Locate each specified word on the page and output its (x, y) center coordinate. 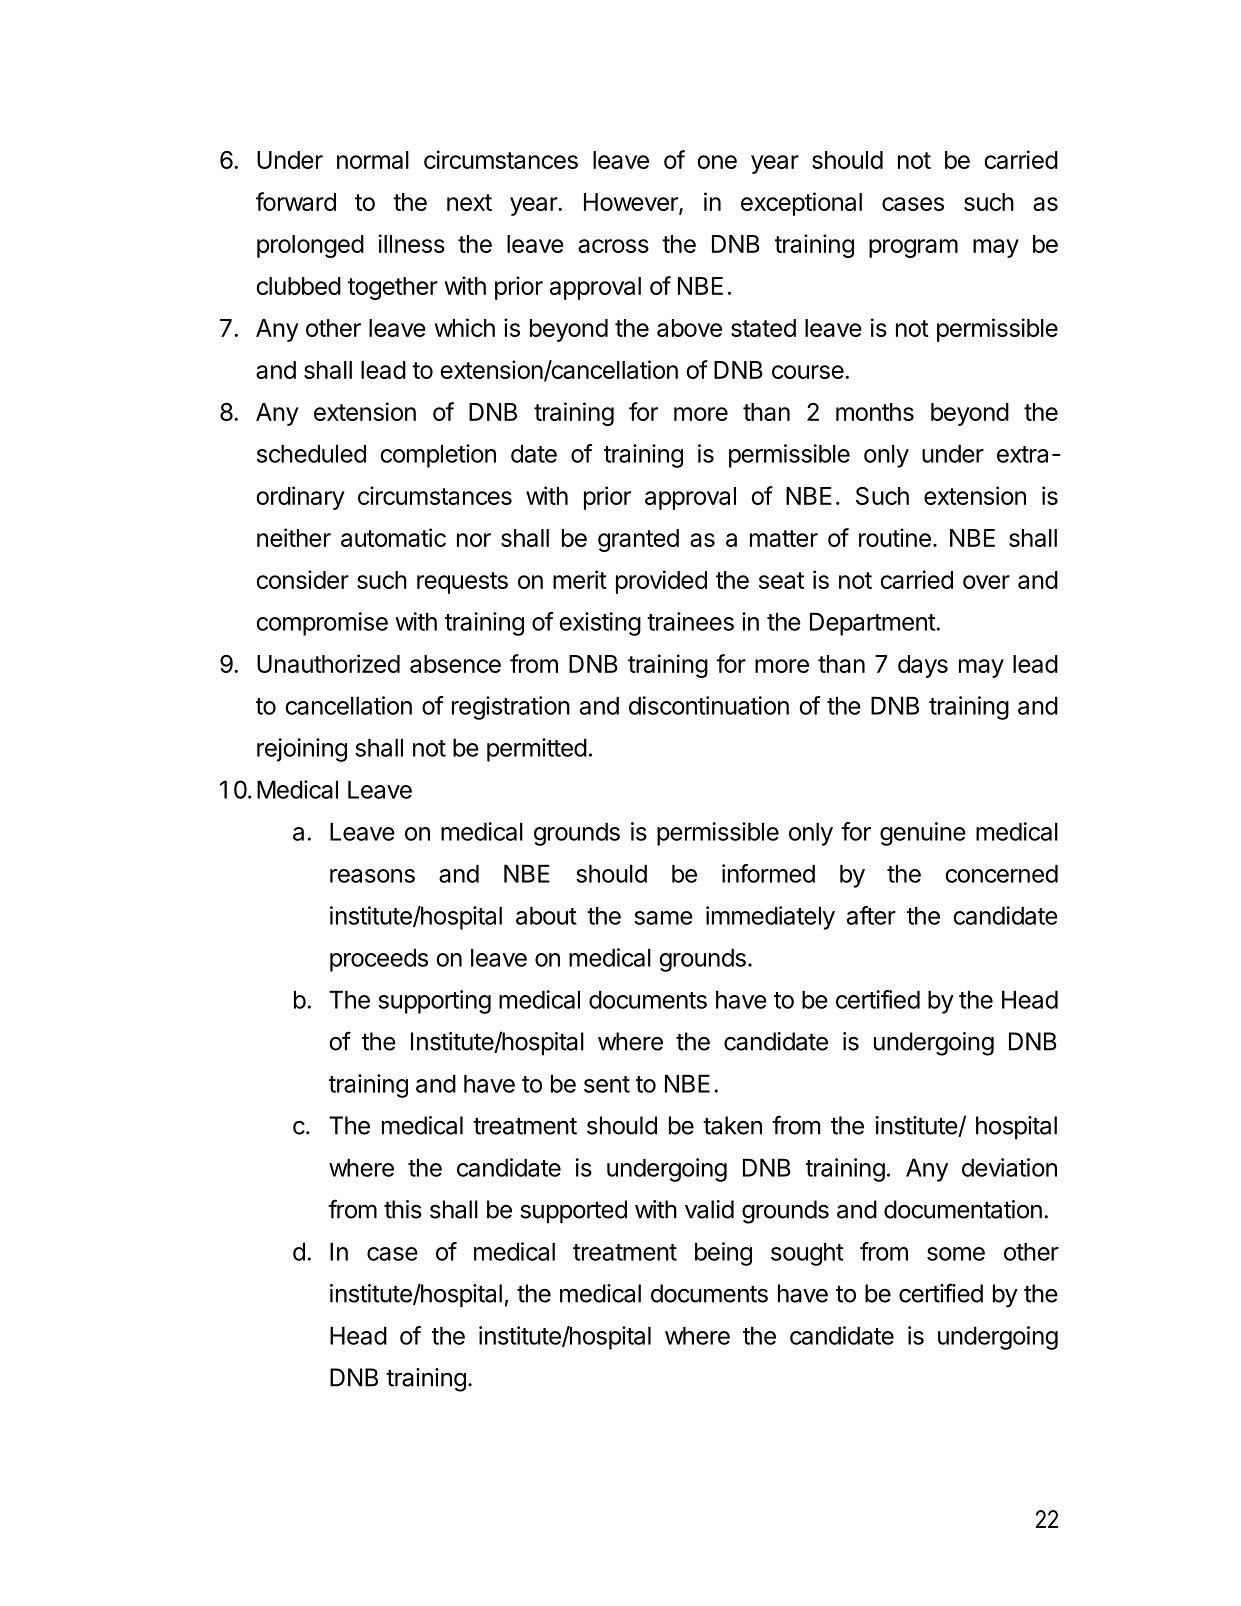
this (403, 1209)
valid (709, 1209)
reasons (372, 876)
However (632, 203)
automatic (393, 537)
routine (895, 537)
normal (373, 160)
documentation (963, 1209)
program (913, 248)
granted (638, 540)
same (663, 918)
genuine (923, 834)
